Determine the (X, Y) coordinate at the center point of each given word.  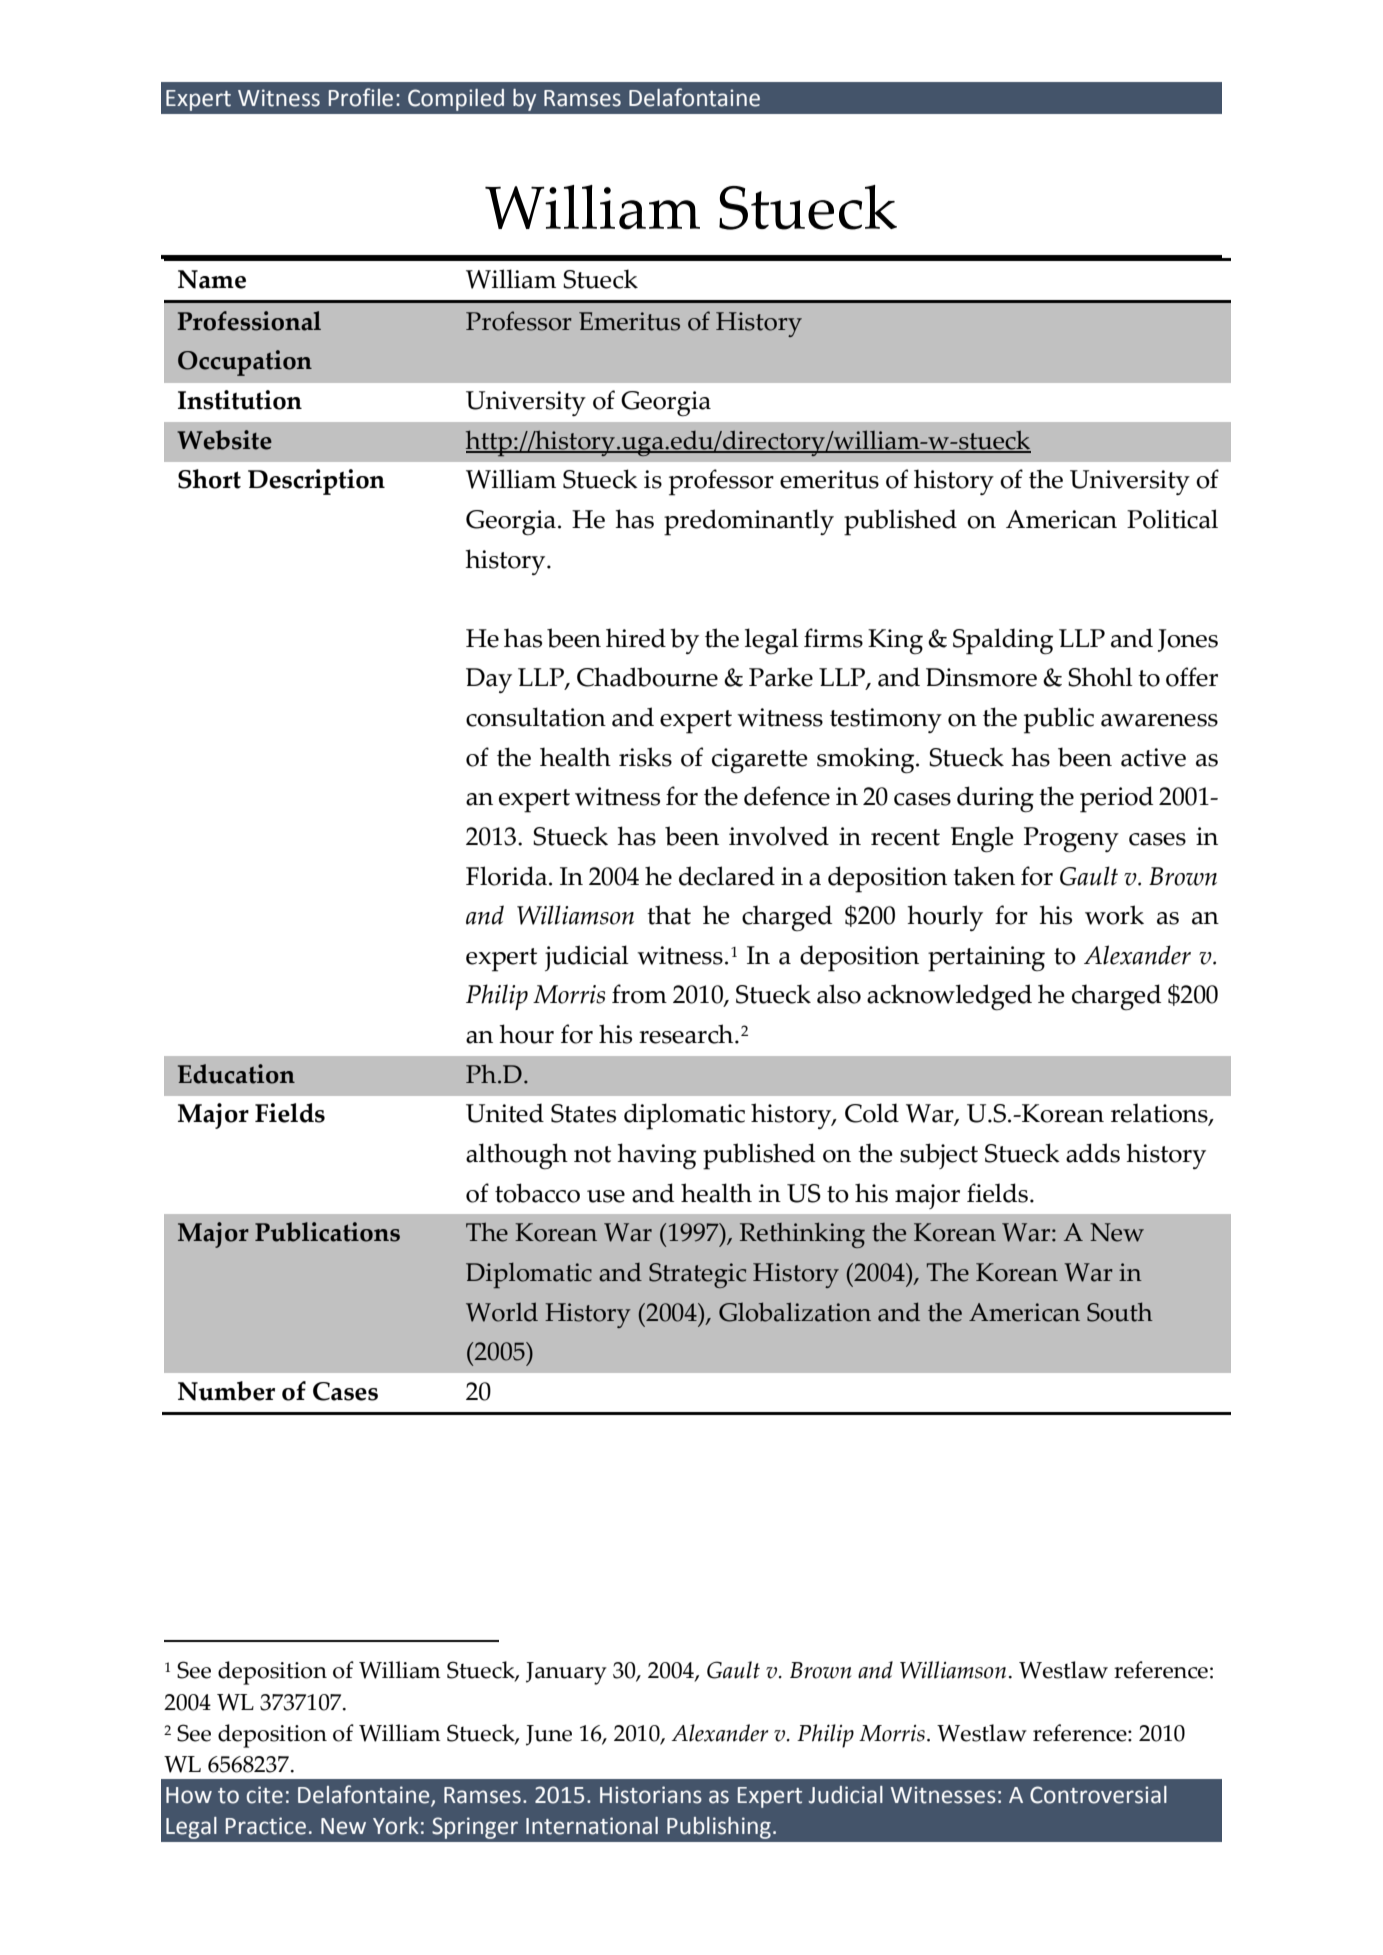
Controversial (1098, 1795)
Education (236, 1074)
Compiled (456, 100)
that (669, 915)
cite (265, 1795)
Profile (361, 97)
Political (1172, 519)
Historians (651, 1795)
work (1114, 915)
